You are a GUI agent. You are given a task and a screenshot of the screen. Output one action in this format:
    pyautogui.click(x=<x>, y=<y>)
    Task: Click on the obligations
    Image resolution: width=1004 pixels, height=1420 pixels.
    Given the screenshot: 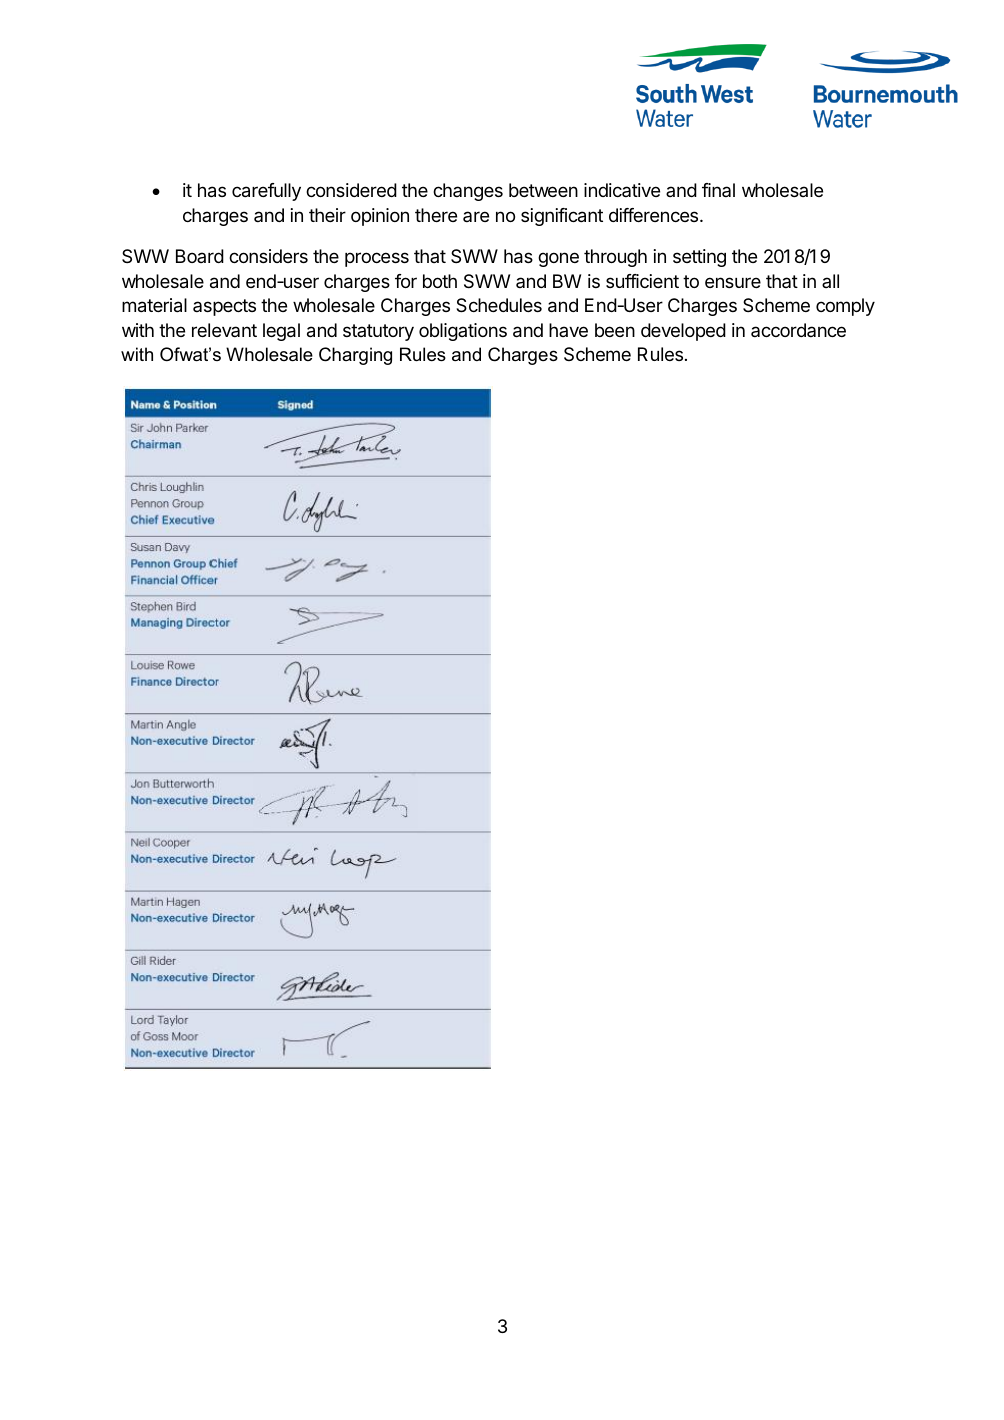 What is the action you would take?
    pyautogui.click(x=463, y=332)
